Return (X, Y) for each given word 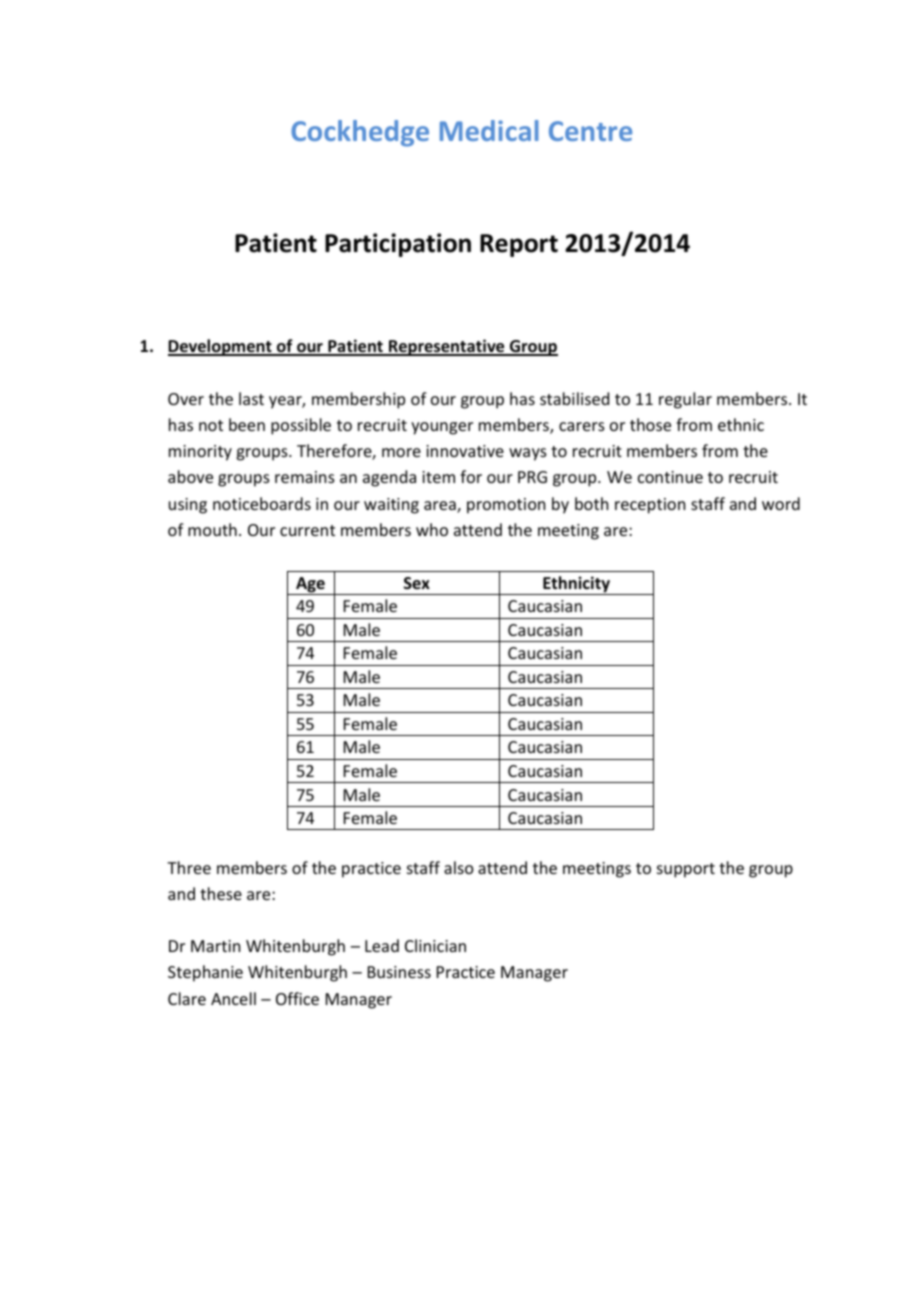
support (686, 870)
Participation (398, 245)
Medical (489, 130)
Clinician (435, 945)
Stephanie (205, 973)
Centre (590, 131)
